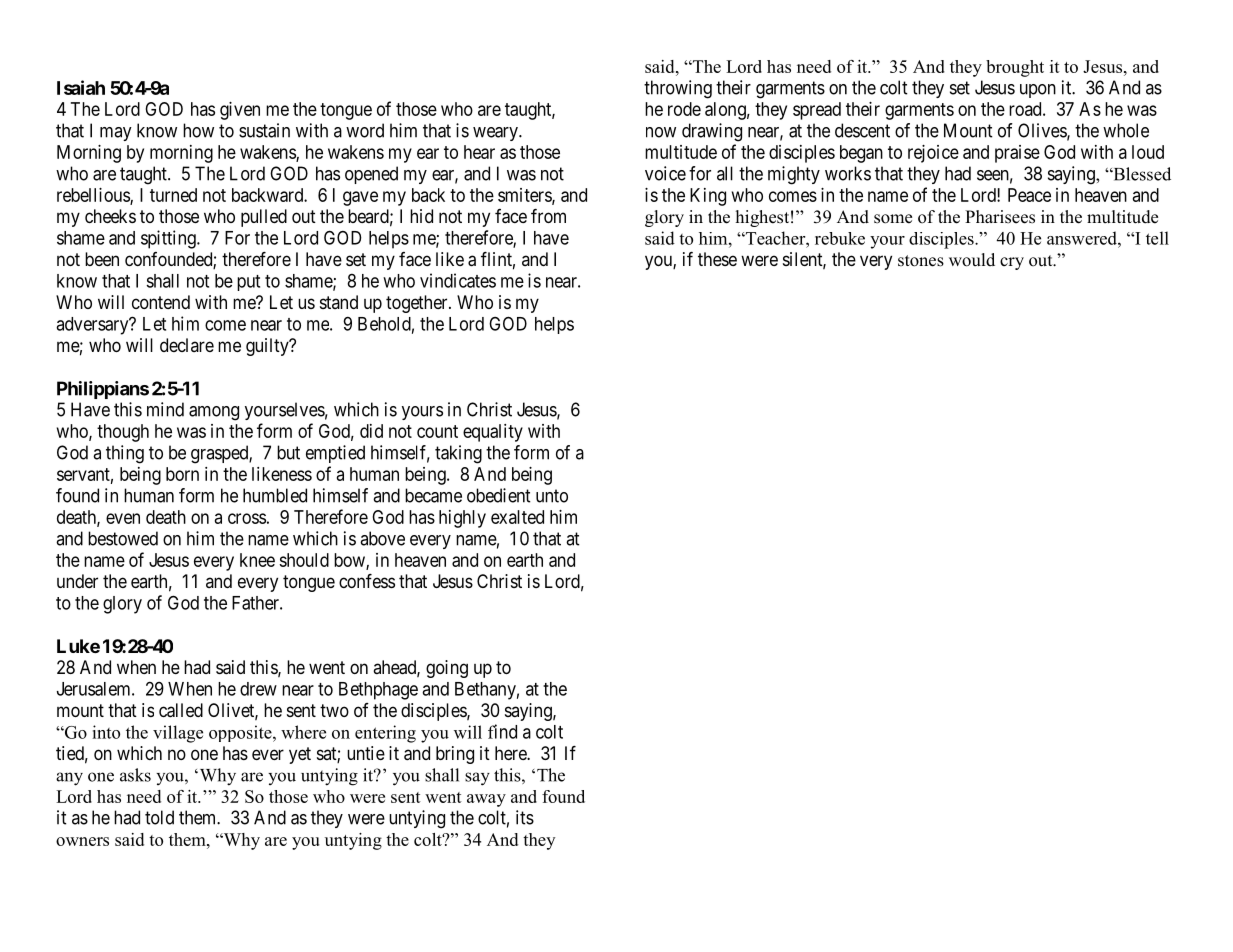 This screenshot has width=1233, height=952. Describe the element at coordinates (159, 817) in the screenshot. I see `told` at that location.
